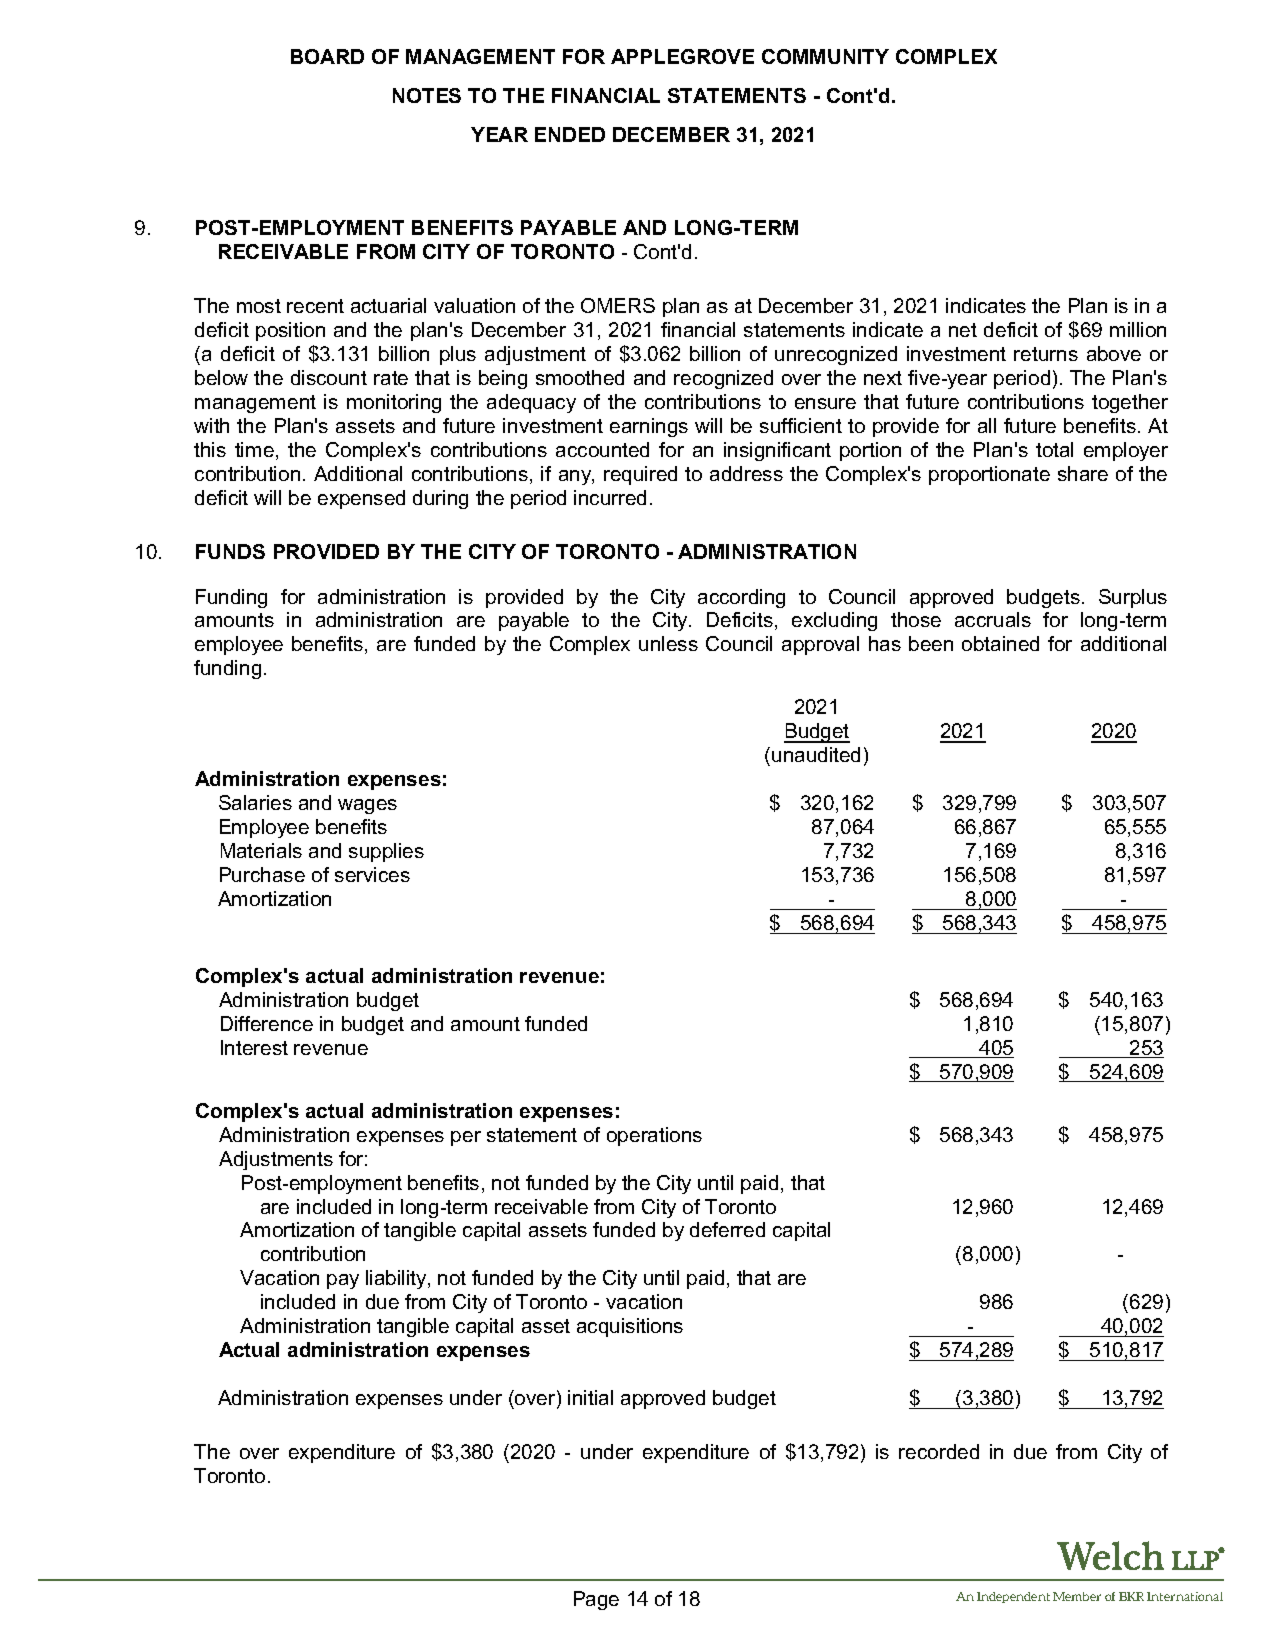  What do you see at coordinates (727, 1229) in the image?
I see `deferred` at bounding box center [727, 1229].
